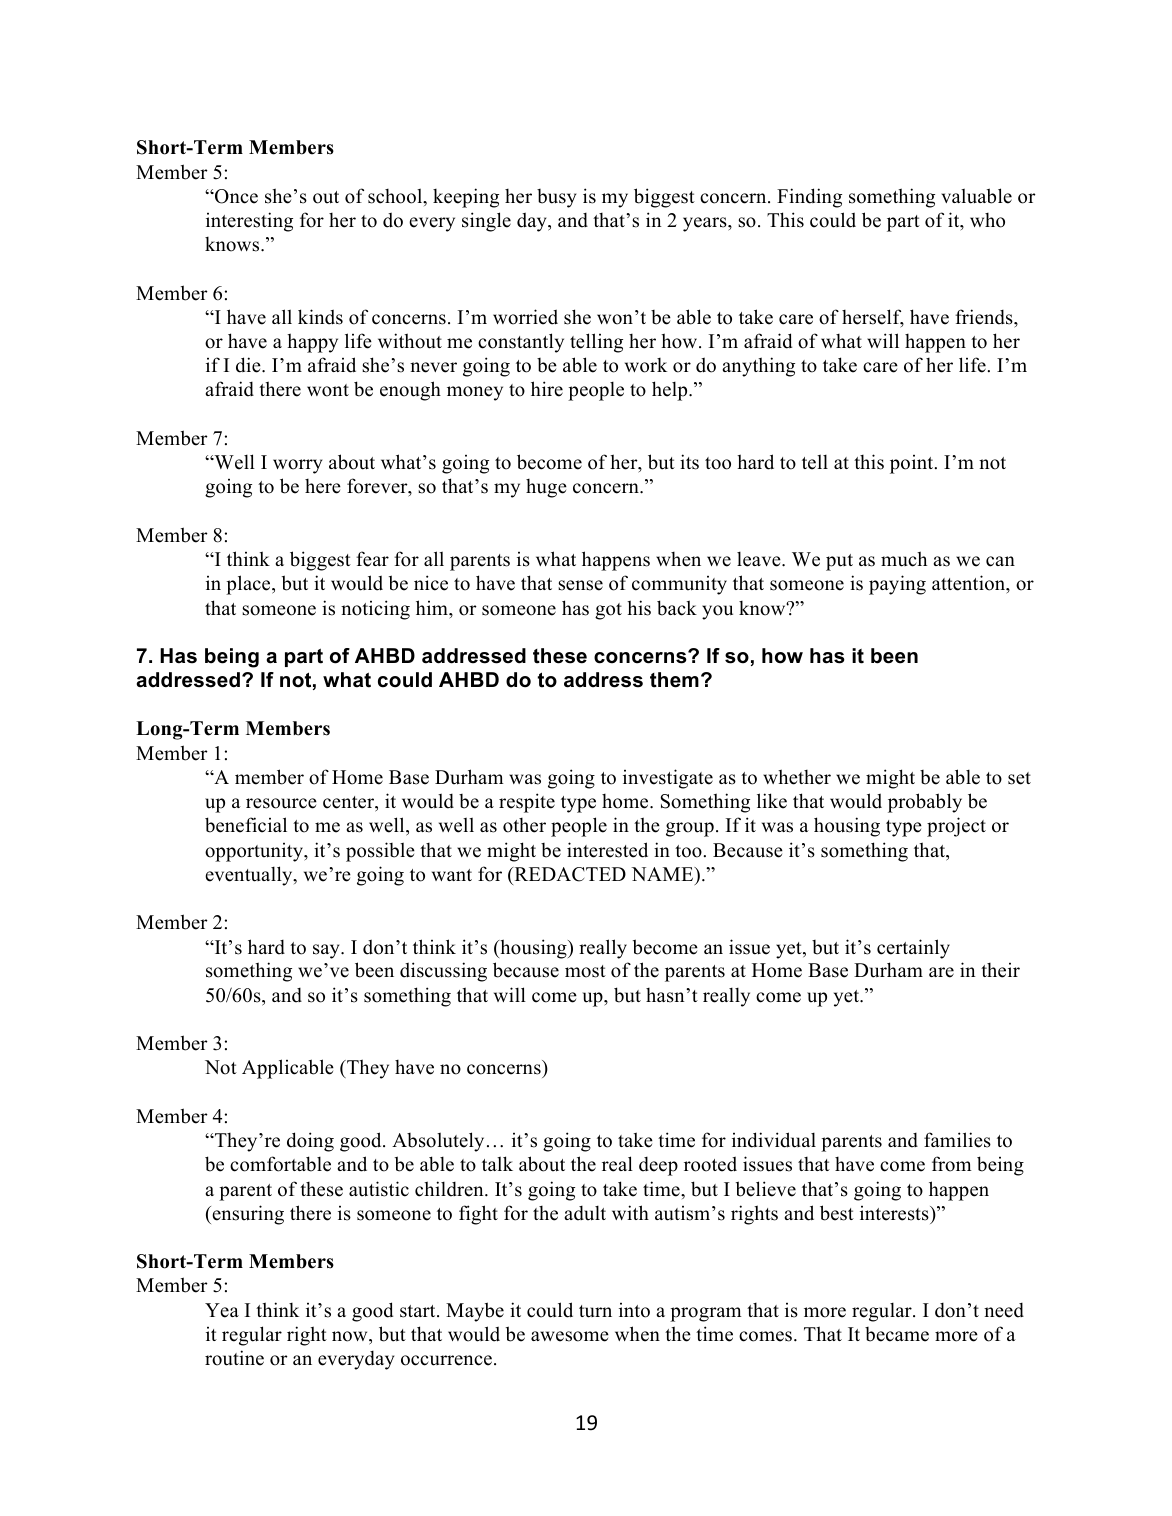 The width and height of the document is (1172, 1516). I want to click on doing, so click(310, 1142).
